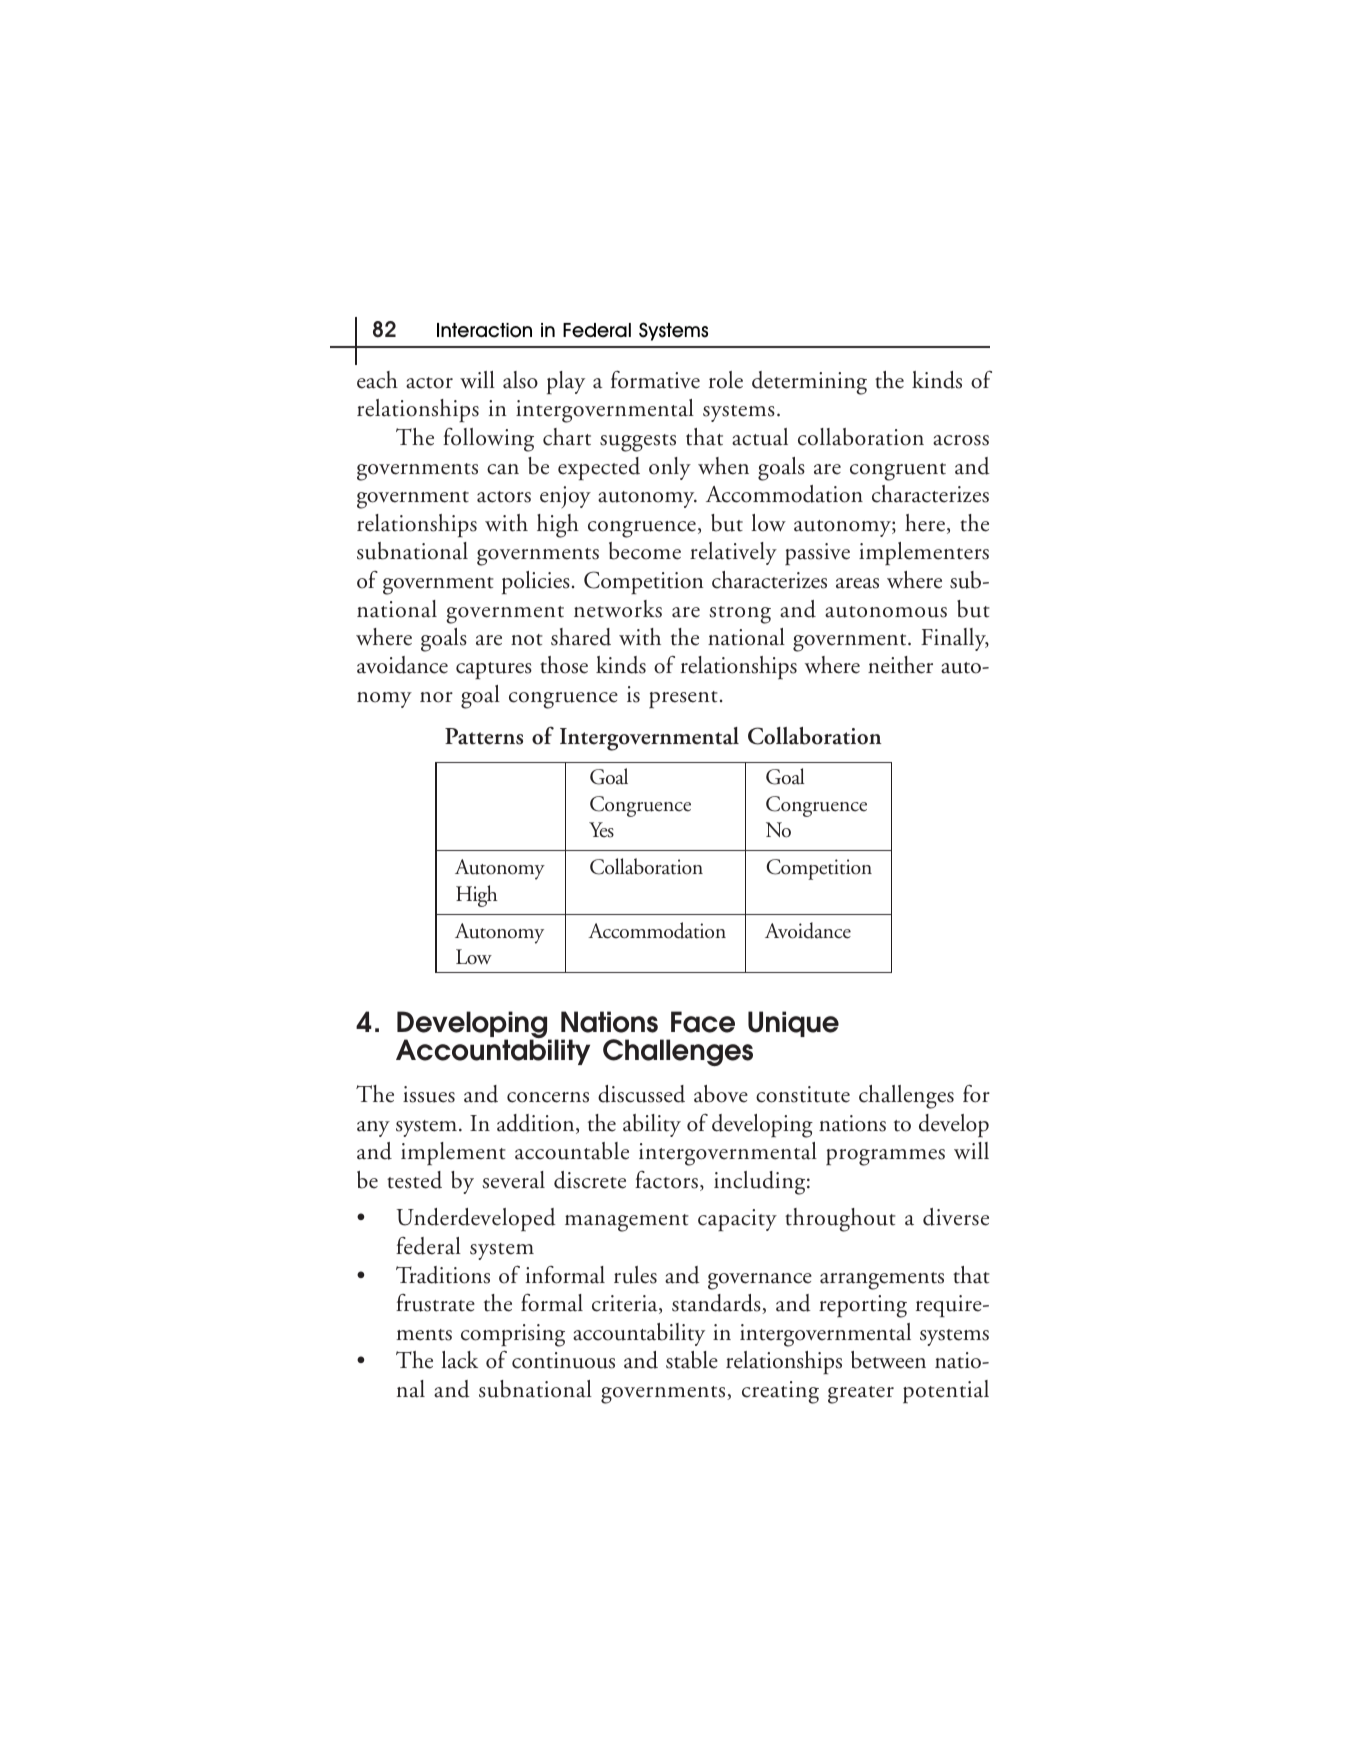 The width and height of the screenshot is (1346, 1741). Describe the element at coordinates (494, 670) in the screenshot. I see `captures` at that location.
